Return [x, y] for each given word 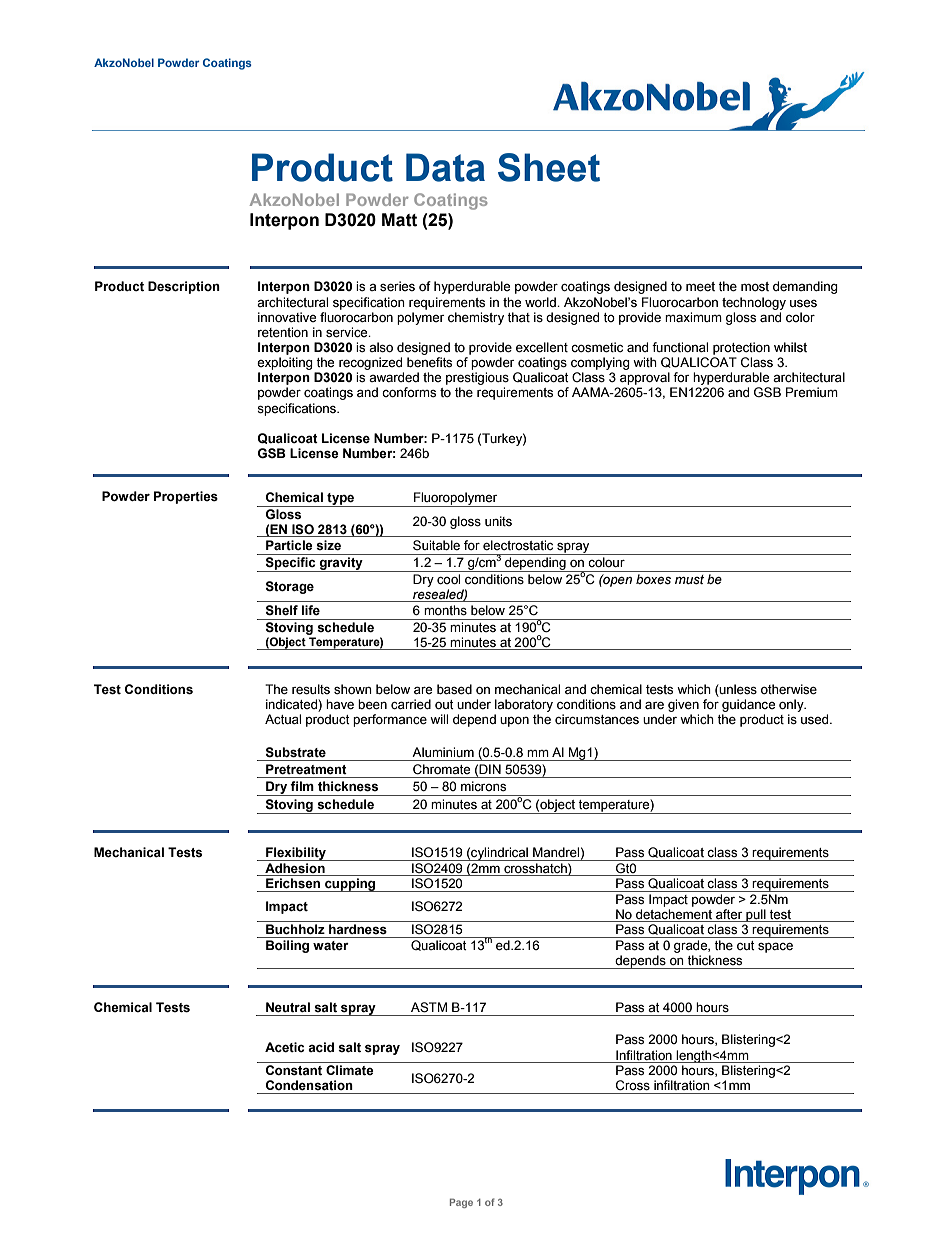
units [498, 521]
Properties [186, 497]
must [689, 580]
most [755, 286]
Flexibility [296, 854]
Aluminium [443, 752]
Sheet [549, 167]
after [729, 914]
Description [184, 287]
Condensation [309, 1085]
